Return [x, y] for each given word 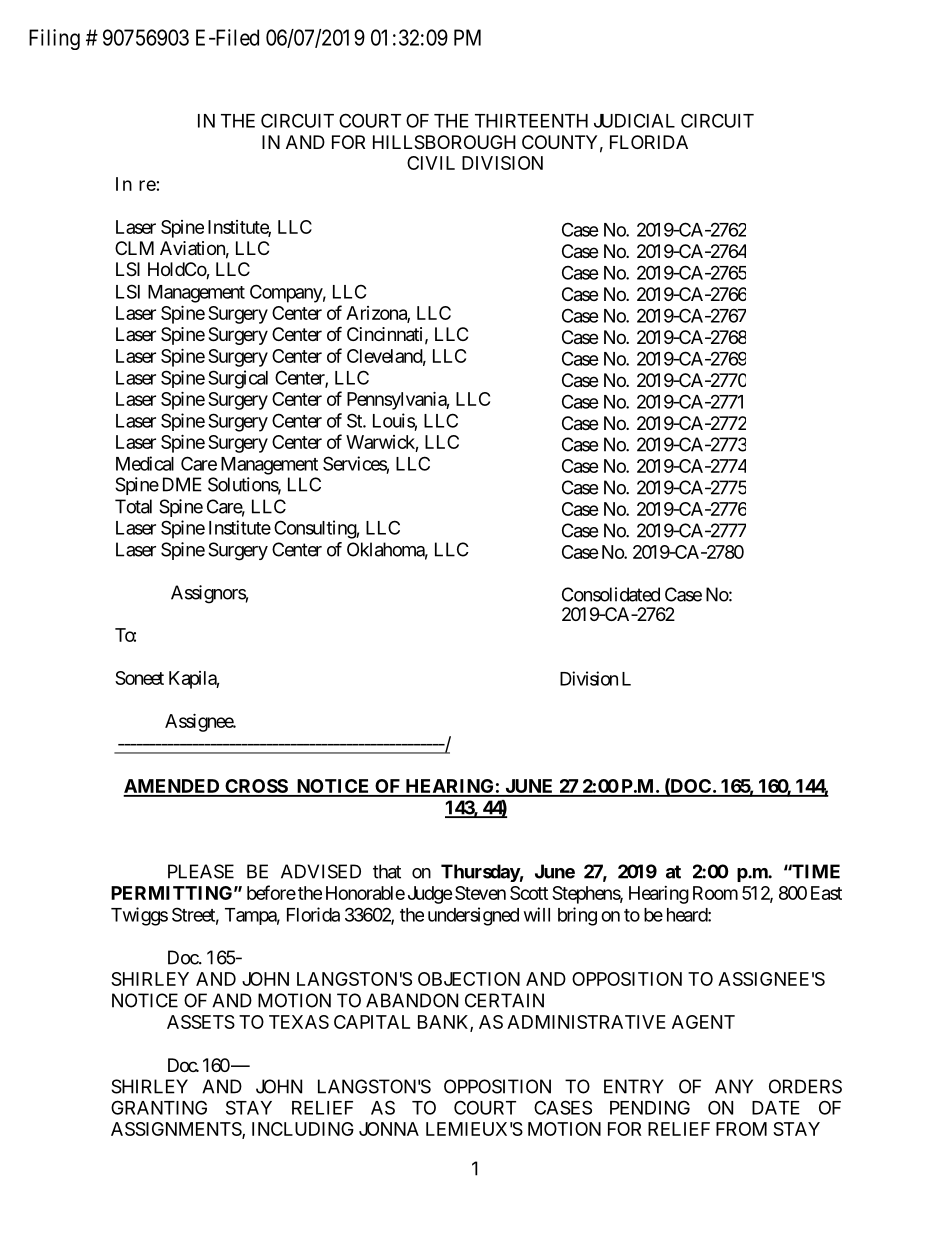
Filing [54, 39]
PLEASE [201, 871]
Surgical [238, 379]
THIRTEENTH [531, 121]
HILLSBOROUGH [444, 142]
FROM [741, 1129]
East [826, 893]
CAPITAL [372, 1022]
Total [133, 506]
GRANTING [159, 1107]
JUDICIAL [634, 120]
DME [182, 484]
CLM [134, 248]
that [387, 871]
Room [715, 893]
